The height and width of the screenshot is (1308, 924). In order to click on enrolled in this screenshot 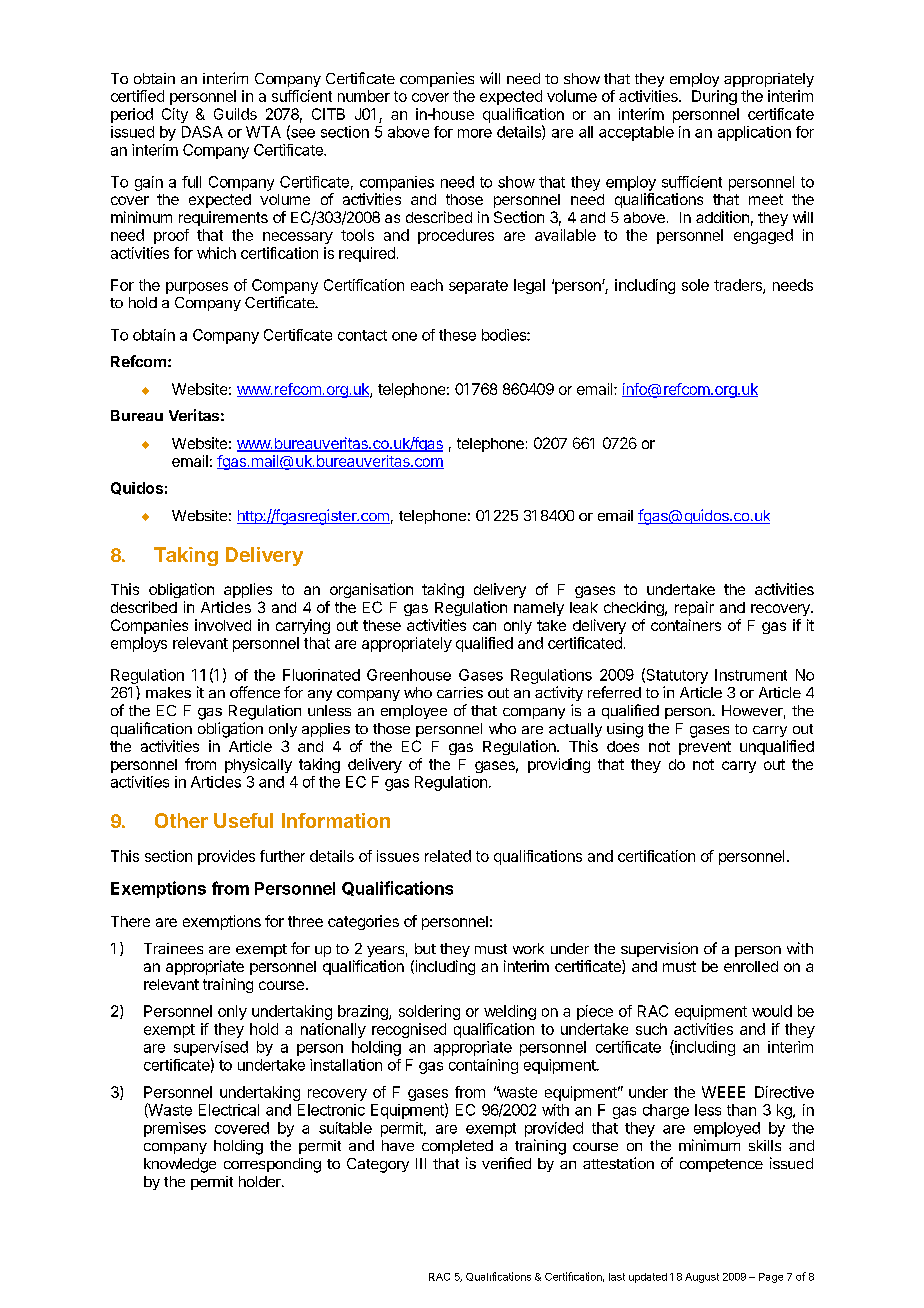, I will do `click(751, 966)`.
